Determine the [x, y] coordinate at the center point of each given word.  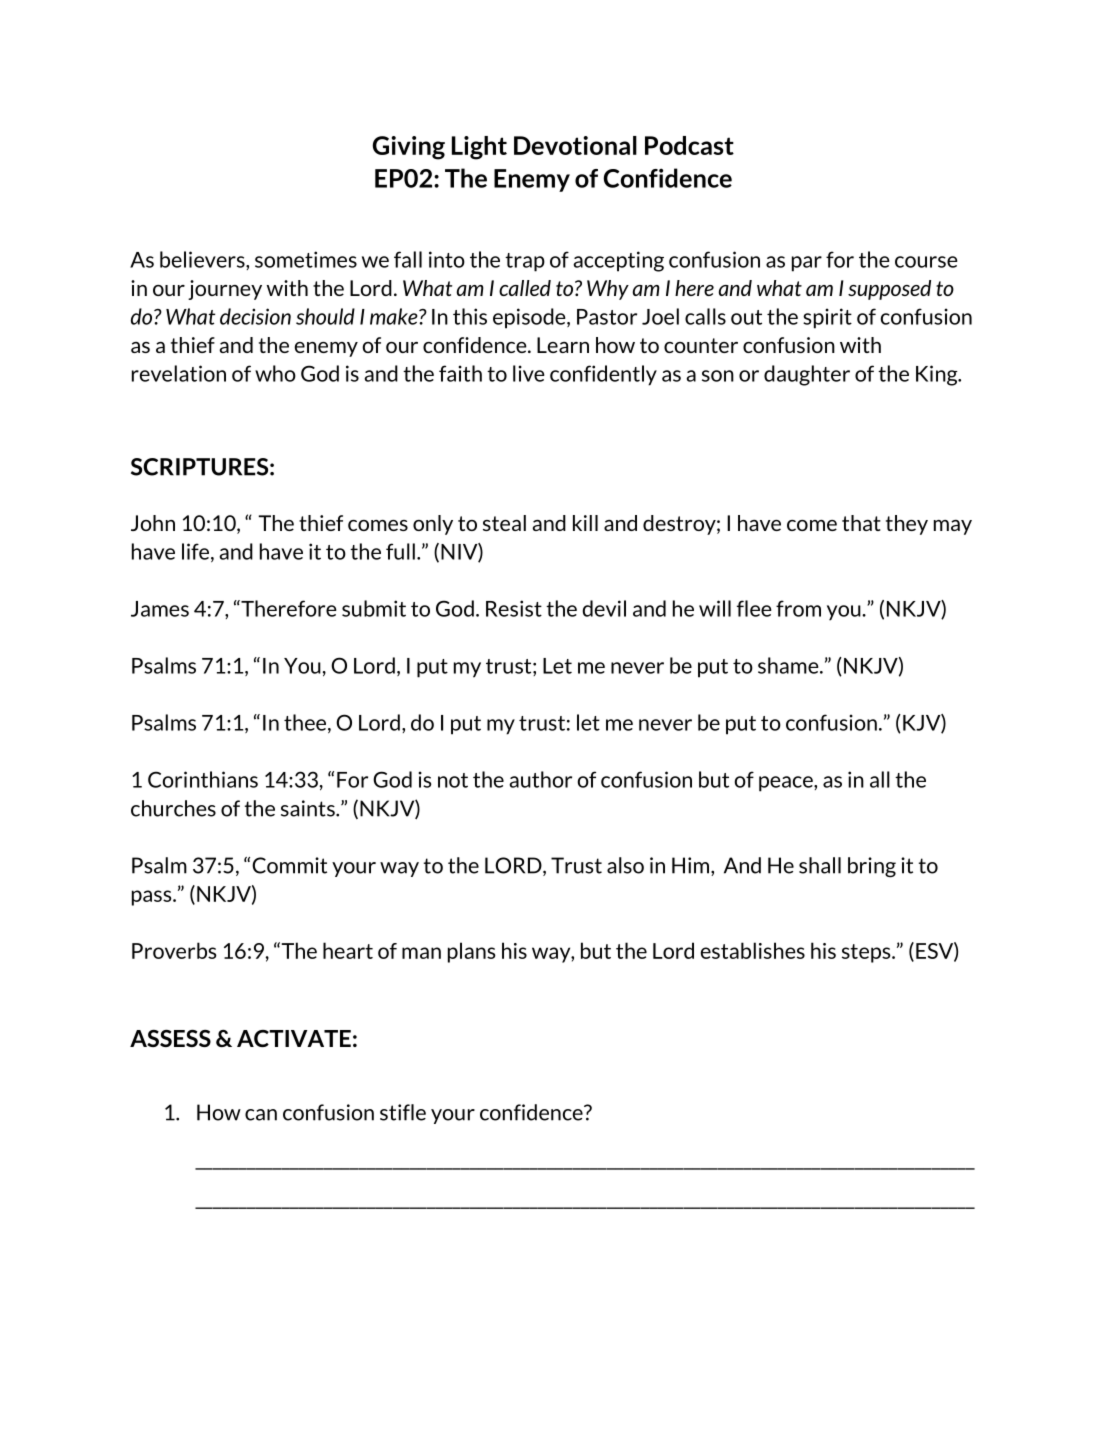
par [807, 264]
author [540, 779]
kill [585, 523]
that [861, 523]
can [261, 1115]
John [153, 523]
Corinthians [203, 779]
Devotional [575, 145]
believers [203, 259]
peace [787, 784]
